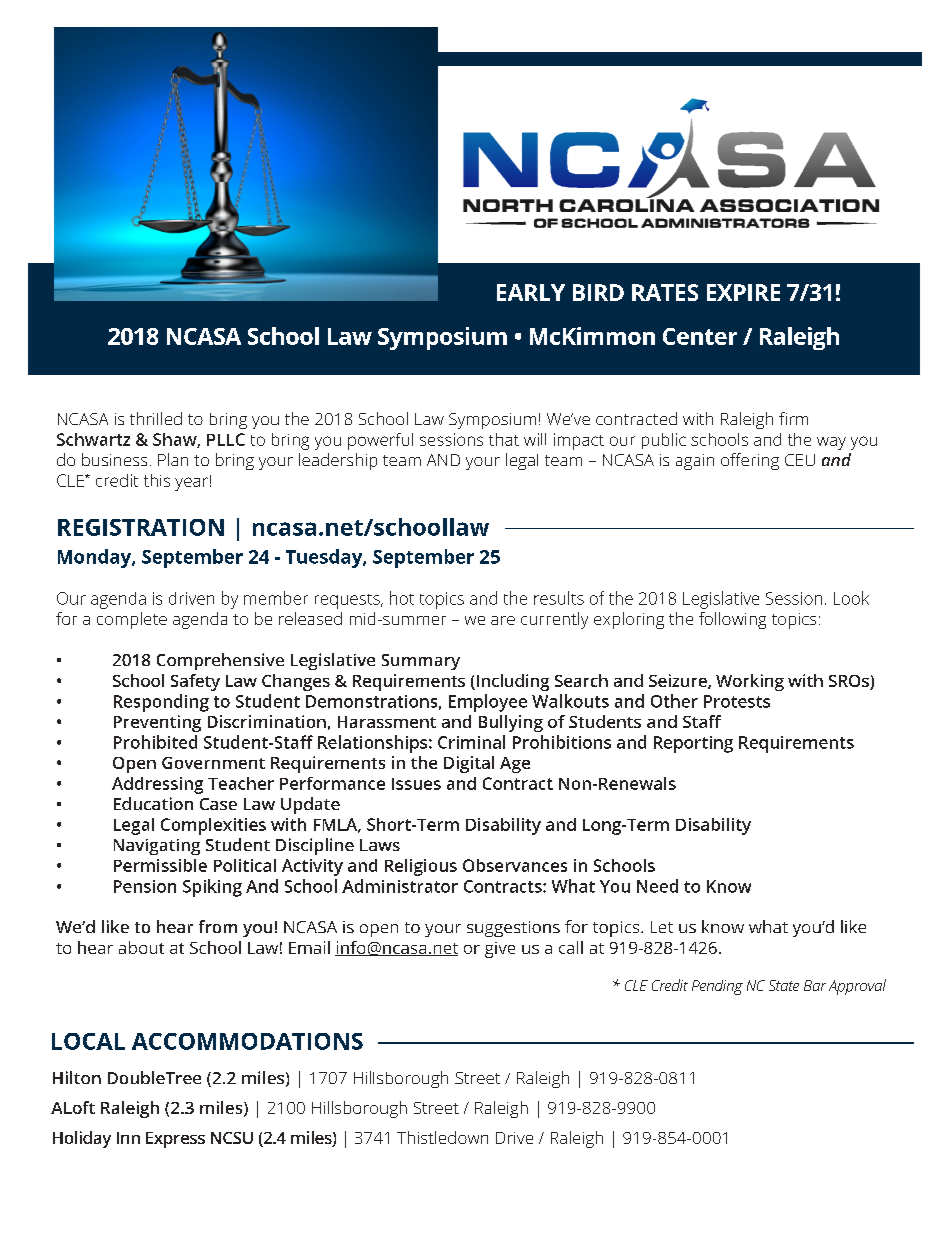 The width and height of the page is (952, 1233). What do you see at coordinates (513, 929) in the page?
I see `suggestions` at bounding box center [513, 929].
